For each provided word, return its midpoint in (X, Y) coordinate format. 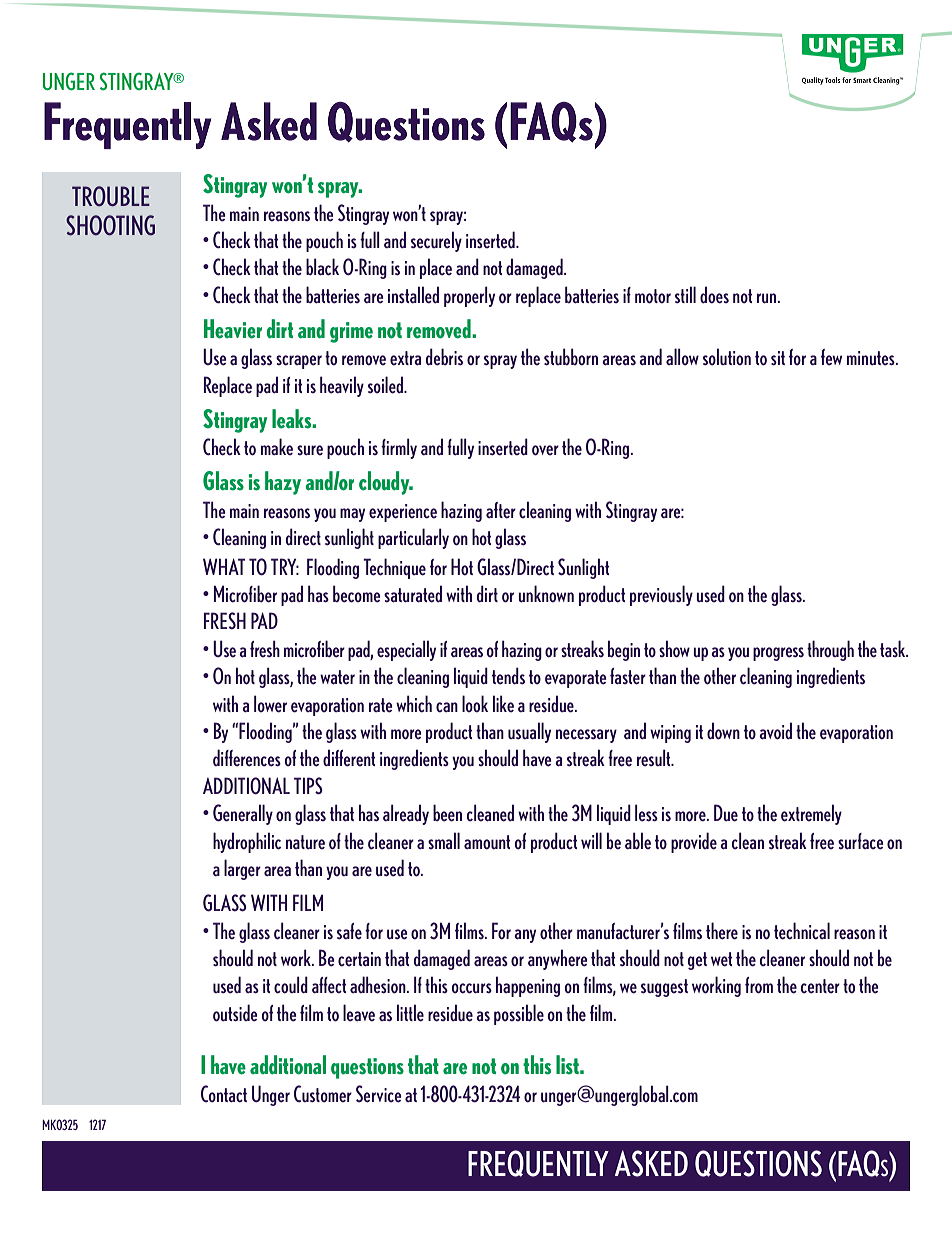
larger (242, 869)
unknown (546, 593)
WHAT (224, 566)
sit (778, 358)
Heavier (233, 329)
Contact (224, 1094)
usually (529, 732)
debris (444, 357)
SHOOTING (110, 225)
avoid (775, 731)
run (768, 298)
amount (487, 842)
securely (436, 241)
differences (247, 758)
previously (661, 595)
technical (802, 931)
